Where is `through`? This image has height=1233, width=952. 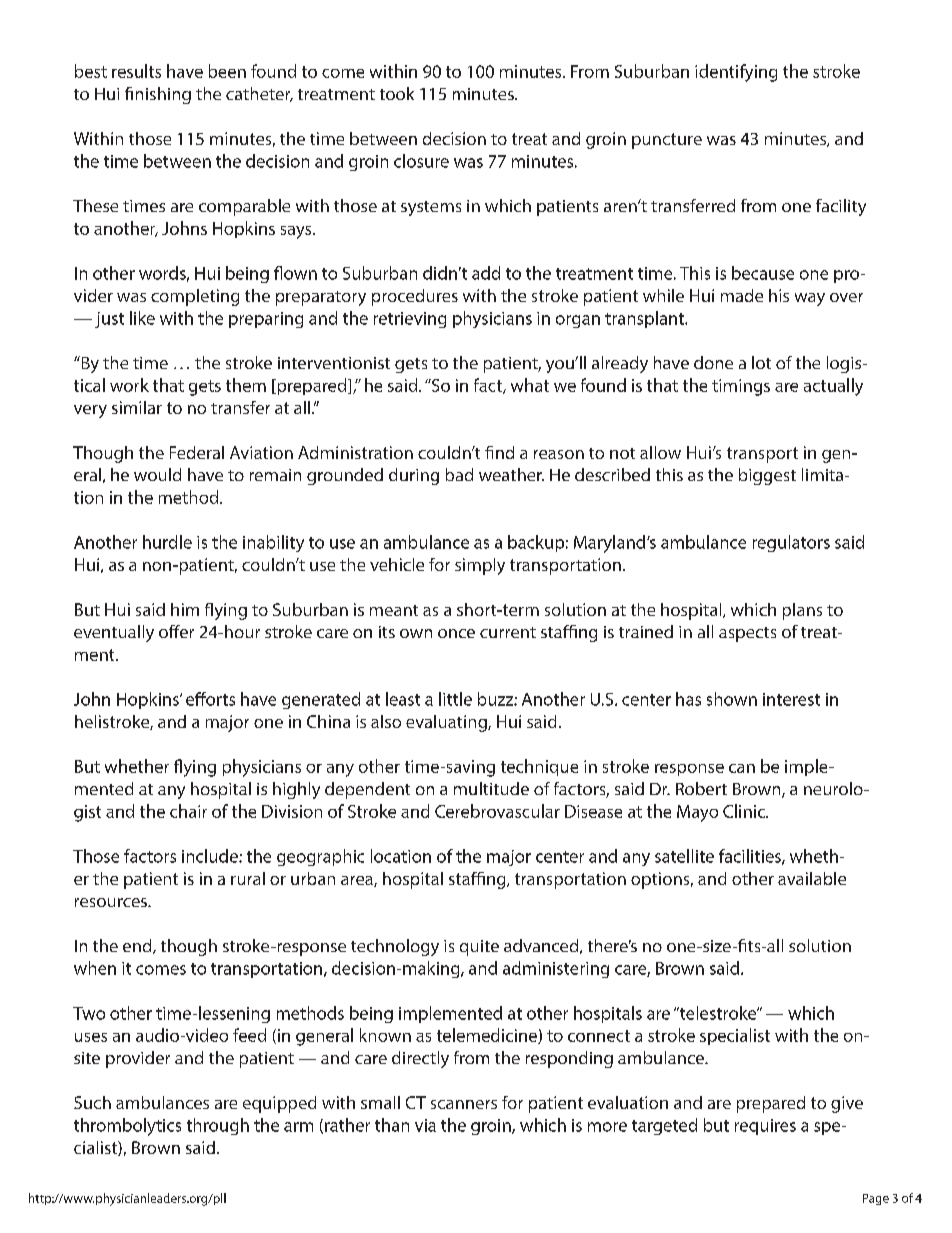 through is located at coordinates (218, 1126).
